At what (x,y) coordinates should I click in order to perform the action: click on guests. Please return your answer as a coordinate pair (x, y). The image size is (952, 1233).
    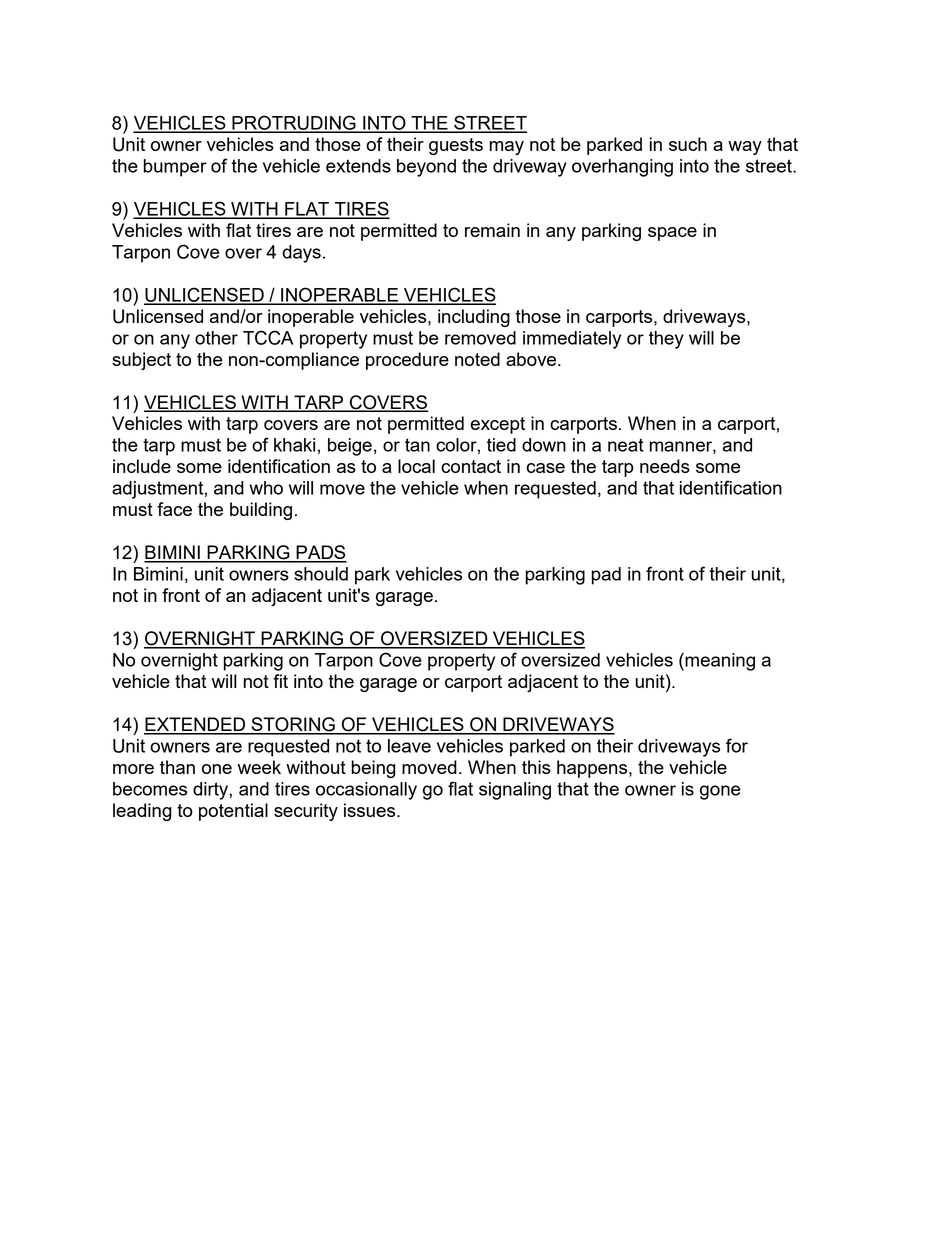
    Looking at the image, I should click on (456, 146).
